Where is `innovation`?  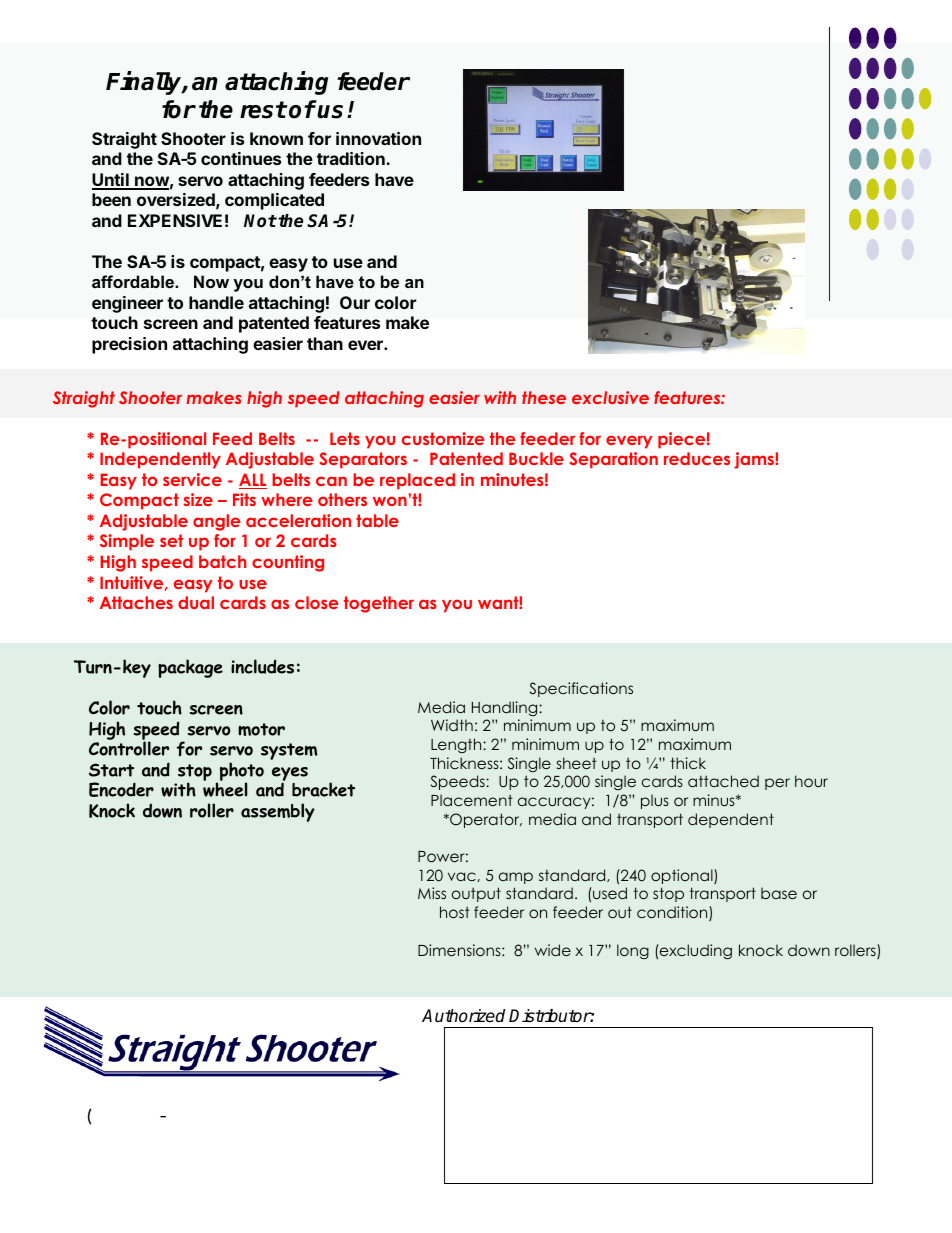 innovation is located at coordinates (378, 138).
